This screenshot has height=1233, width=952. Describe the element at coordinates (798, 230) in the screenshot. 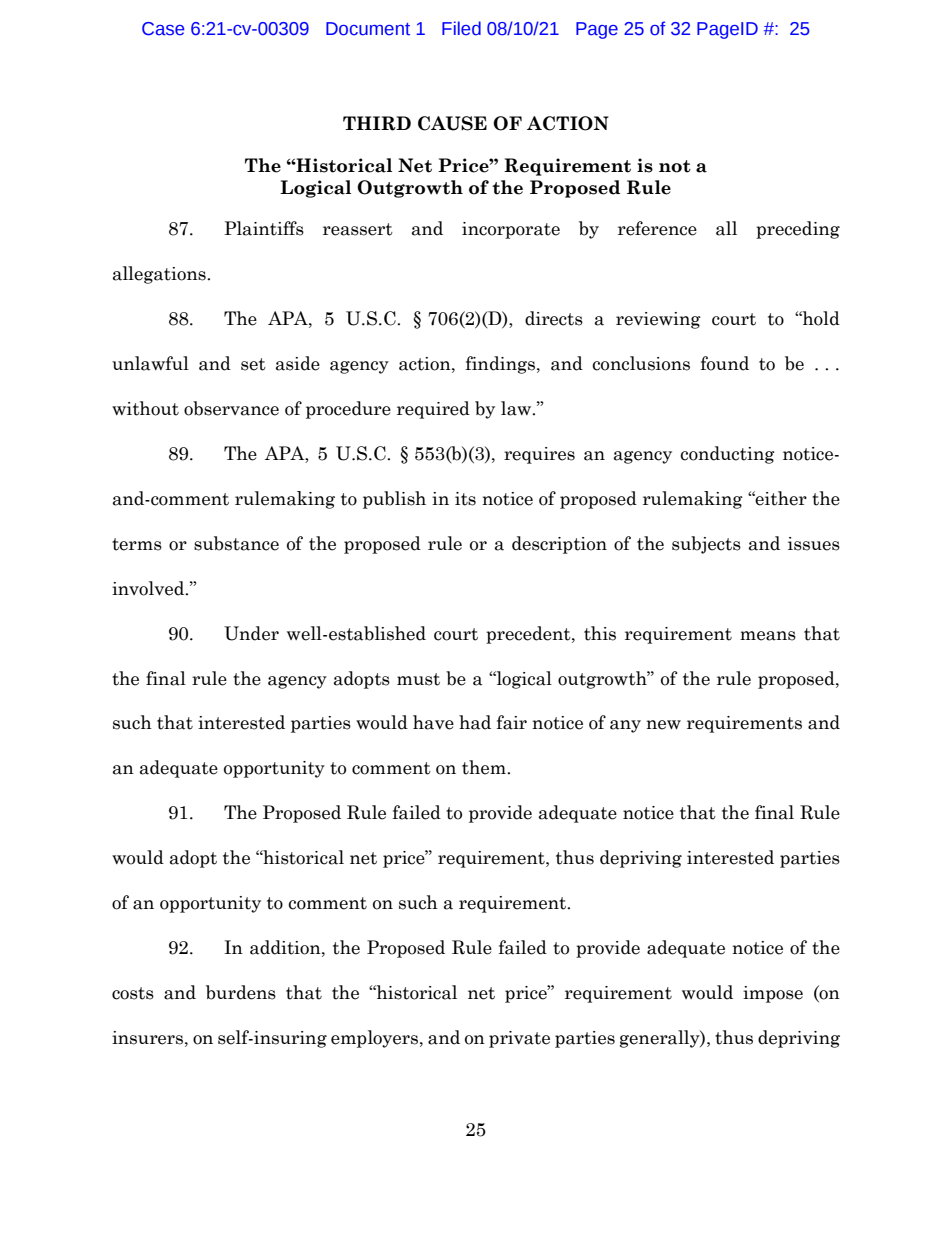

I see `preceding` at that location.
